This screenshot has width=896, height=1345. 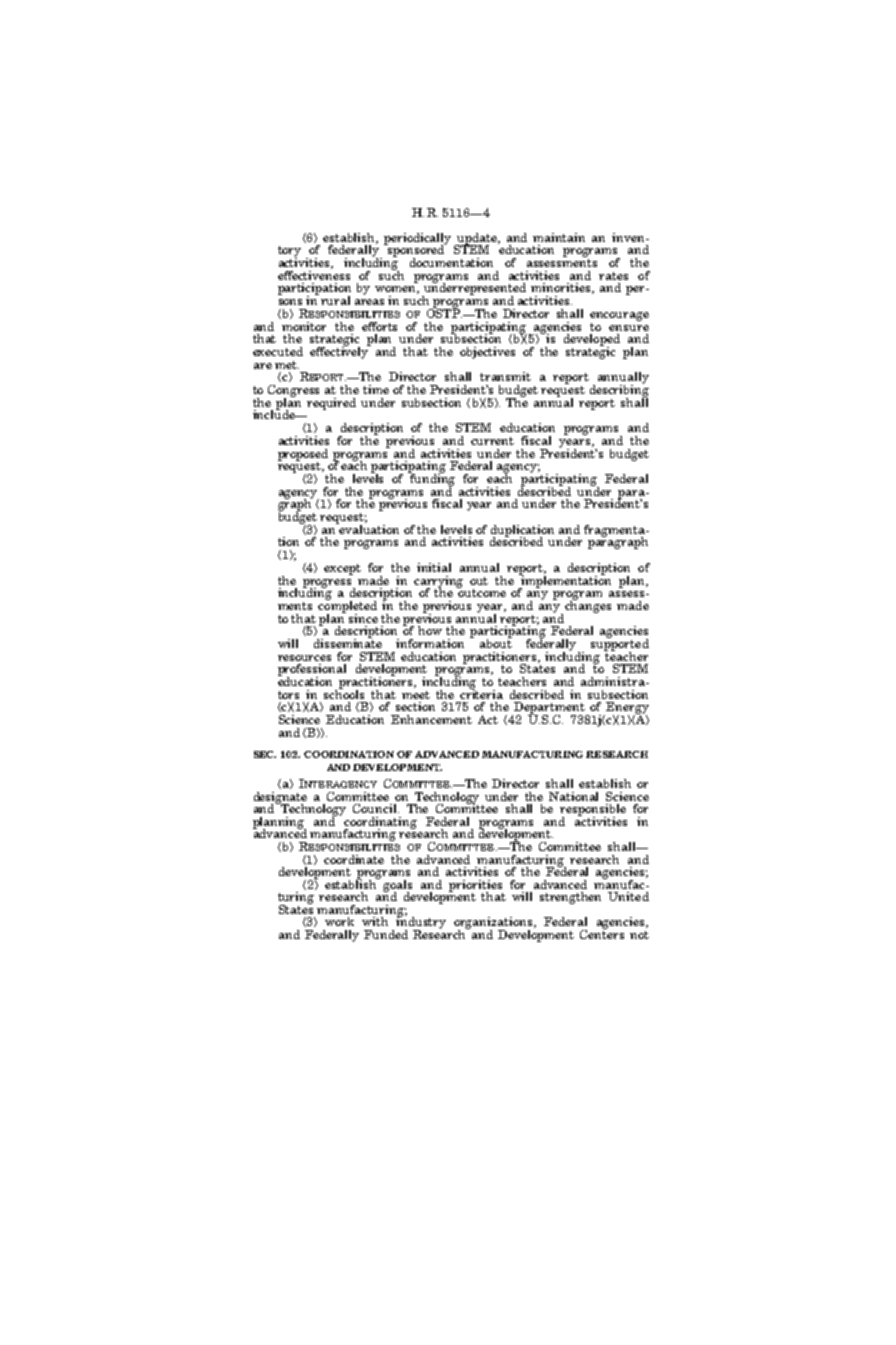 What do you see at coordinates (339, 921) in the screenshot?
I see `work` at bounding box center [339, 921].
